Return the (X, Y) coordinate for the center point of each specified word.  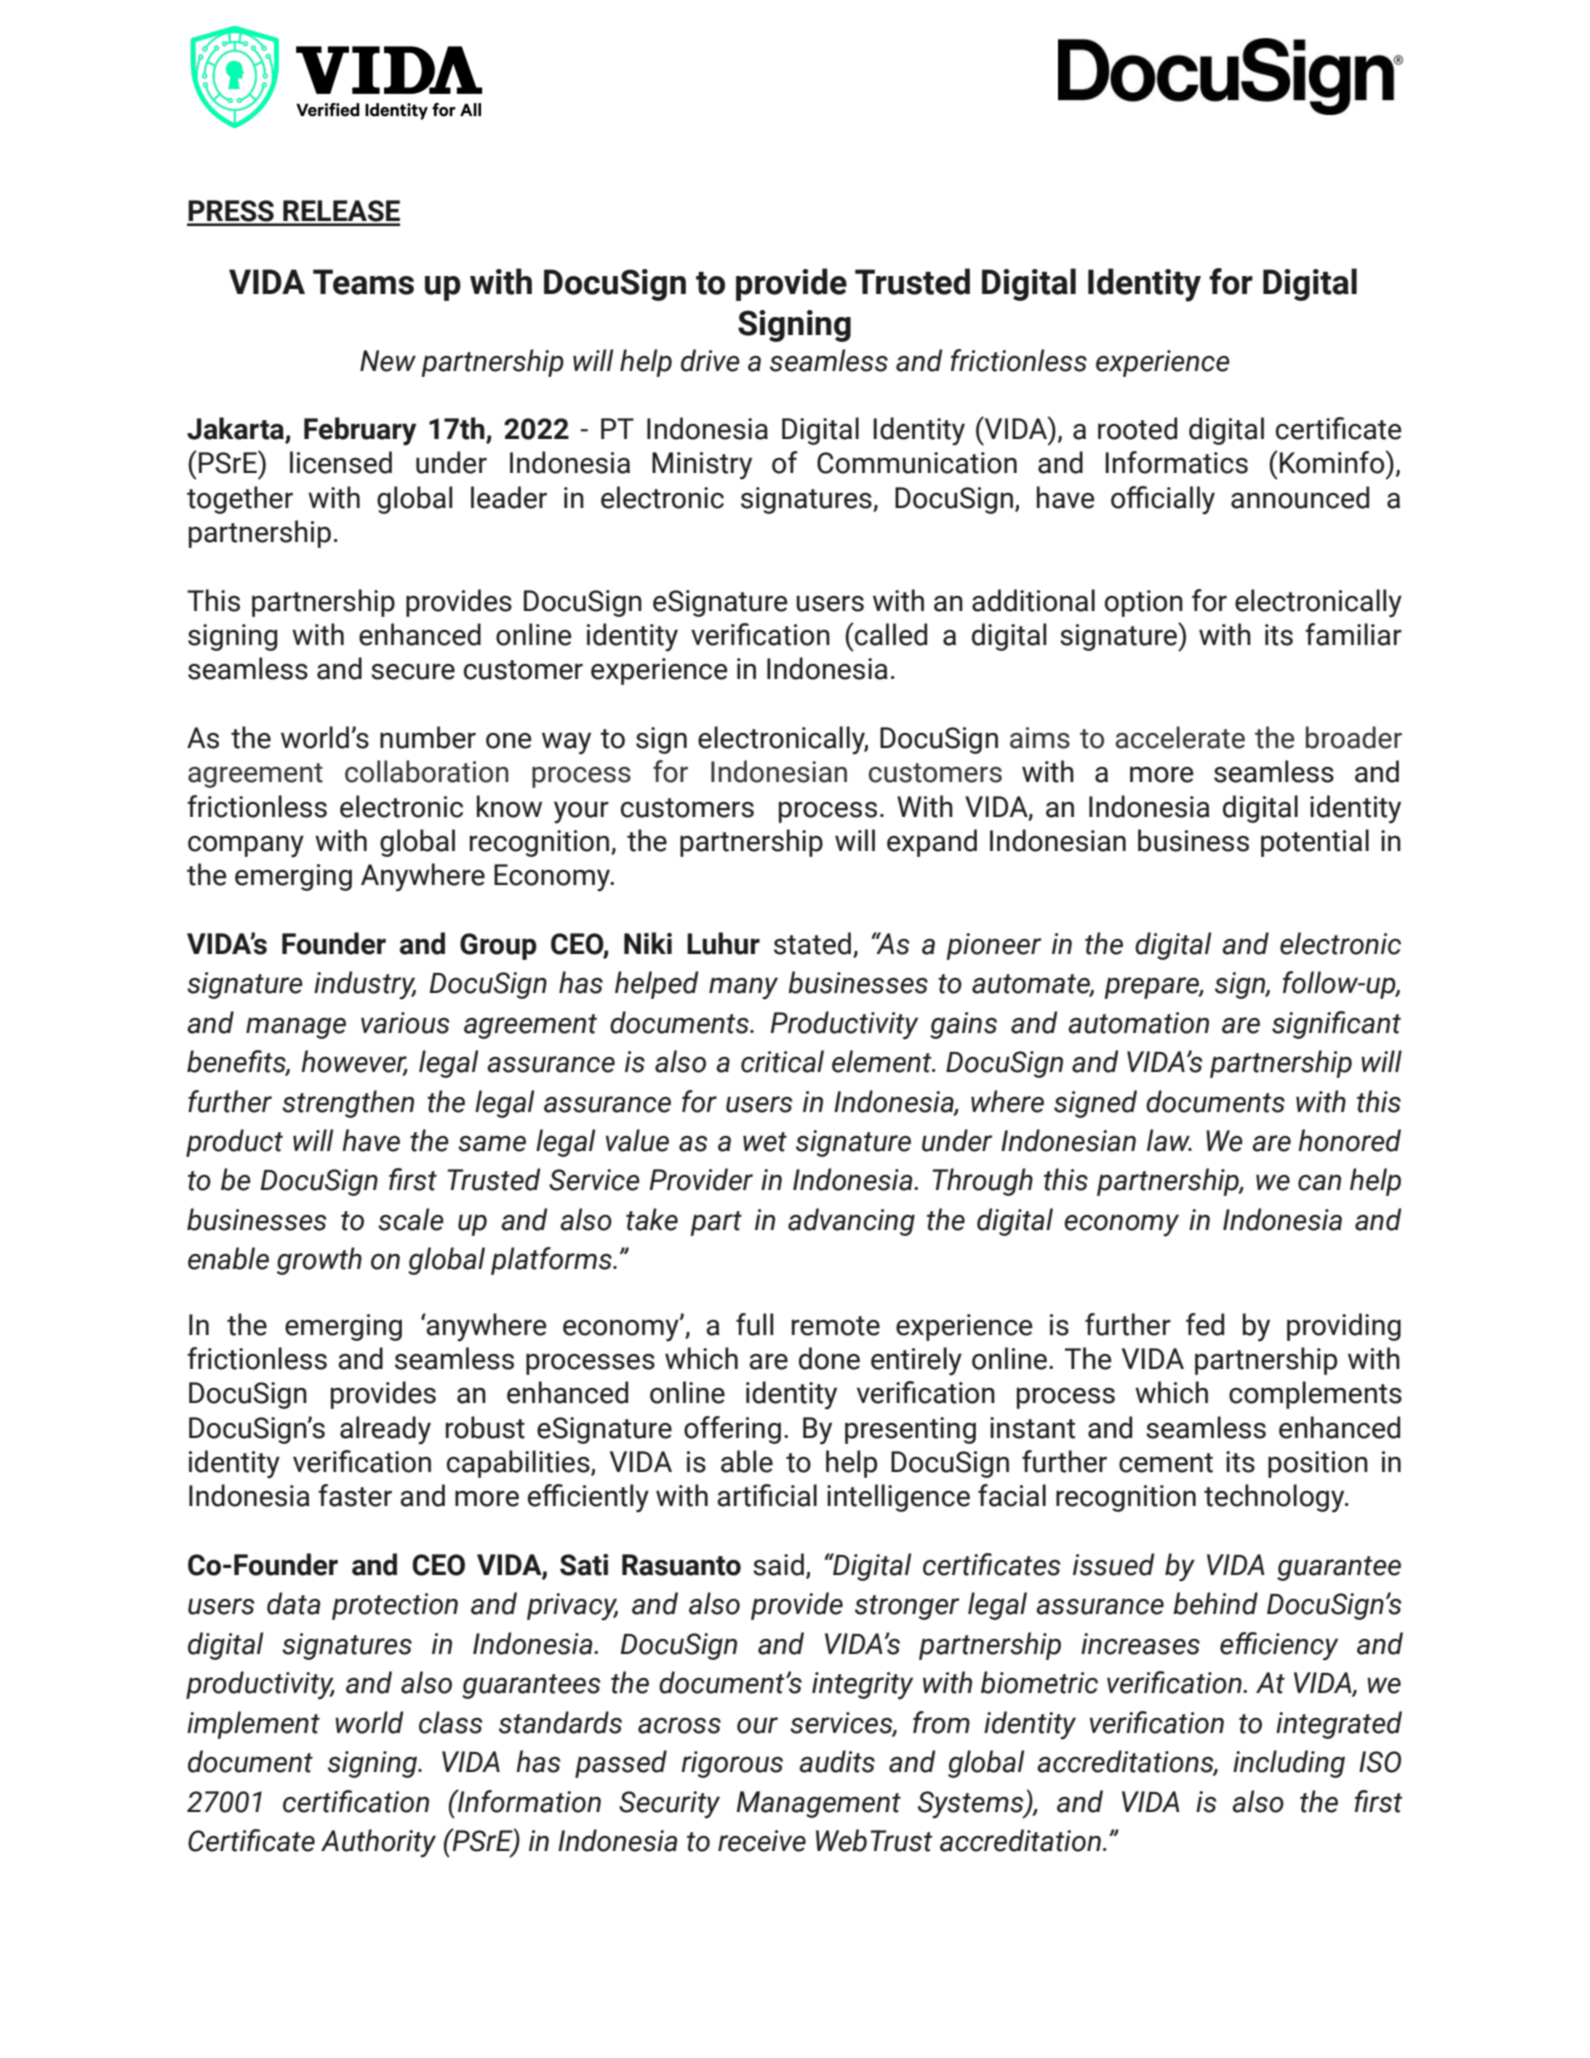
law (1169, 1140)
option (1144, 603)
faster (355, 1495)
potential (1315, 843)
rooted (1137, 428)
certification (356, 1801)
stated (812, 943)
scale (411, 1219)
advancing (851, 1222)
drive (710, 360)
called (891, 634)
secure (413, 671)
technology (1275, 1498)
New (388, 361)
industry (365, 985)
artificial (767, 1495)
